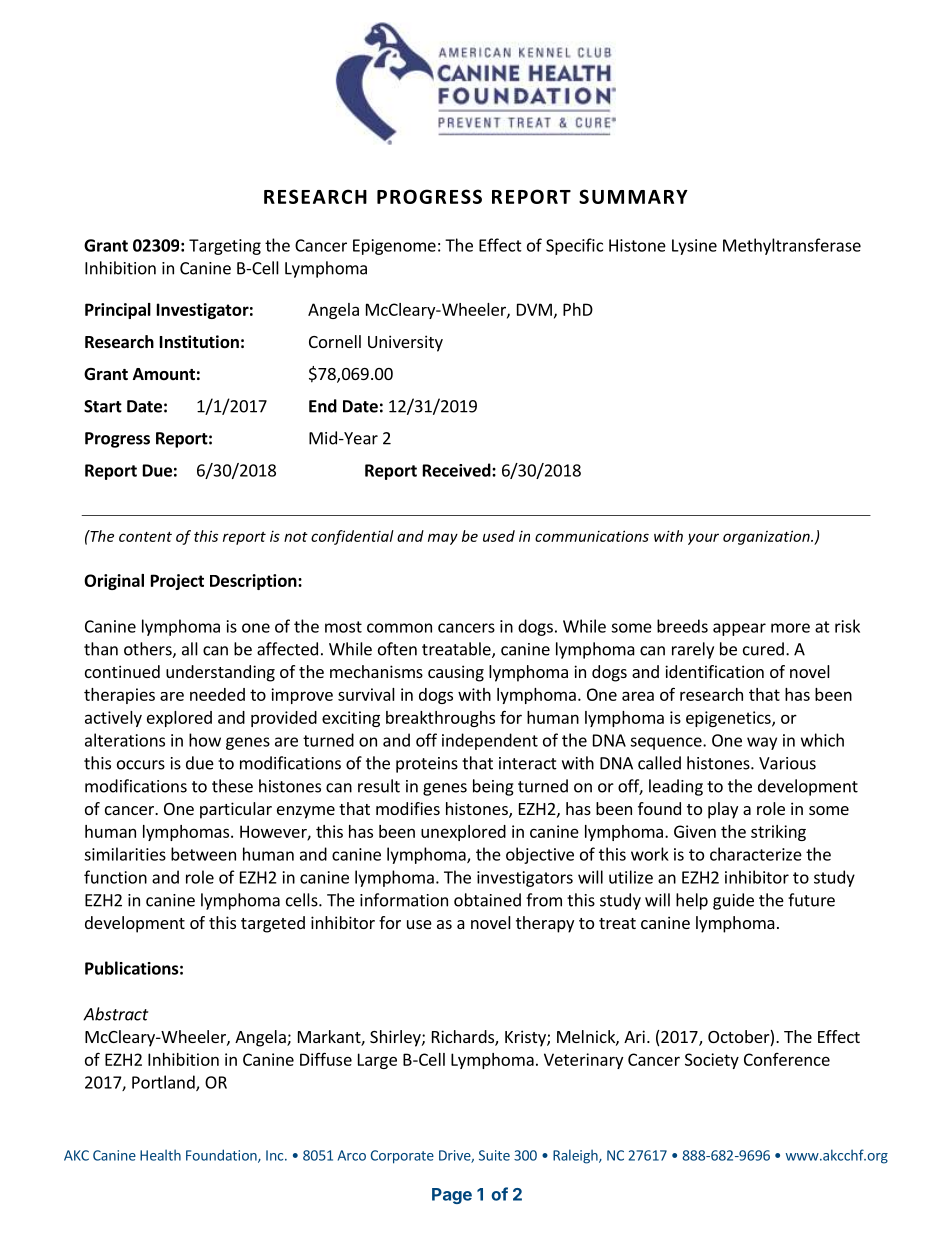 The height and width of the image is (1233, 952). Describe the element at coordinates (217, 694) in the image. I see `needed` at that location.
